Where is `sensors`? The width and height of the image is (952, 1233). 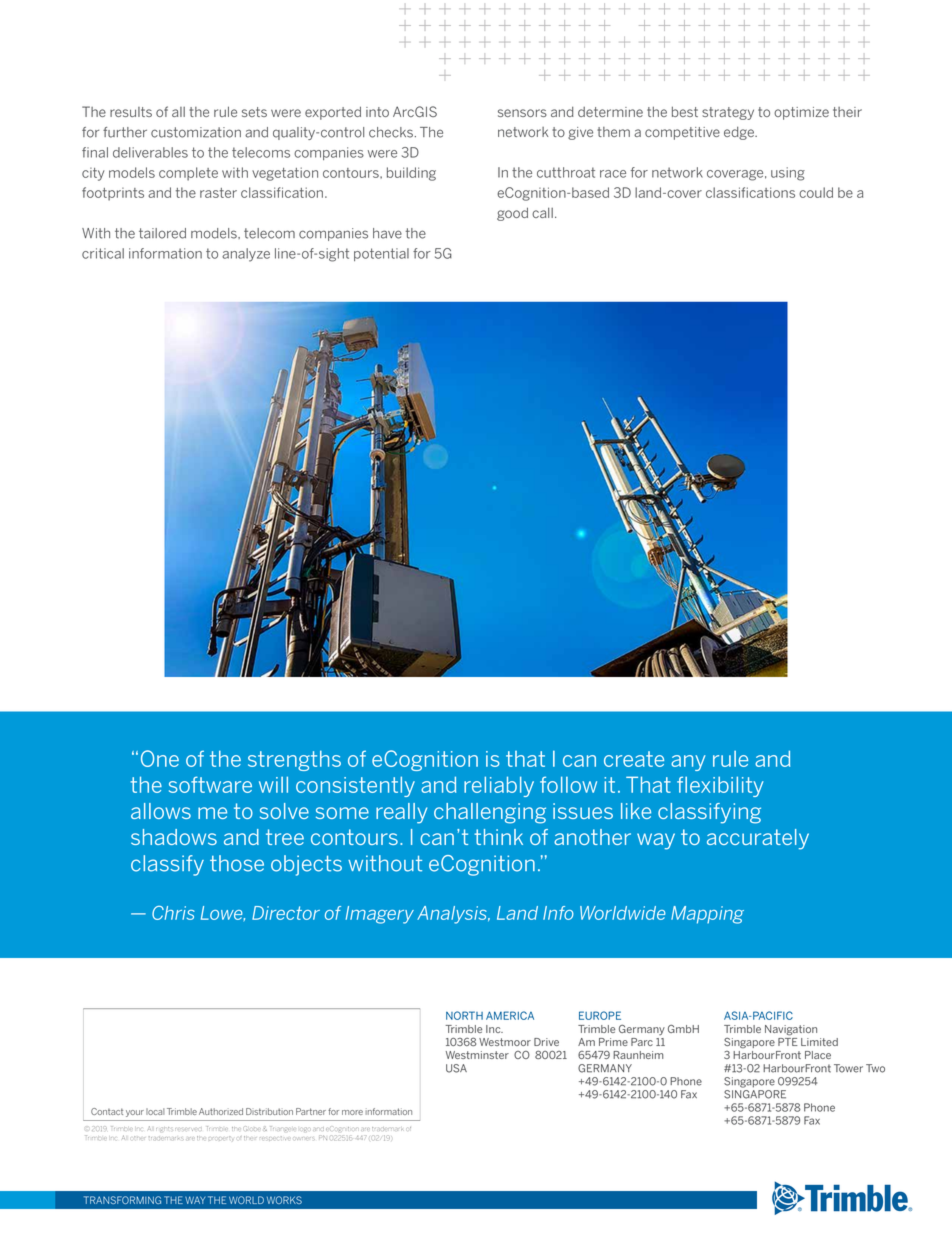
sensors is located at coordinates (522, 113).
